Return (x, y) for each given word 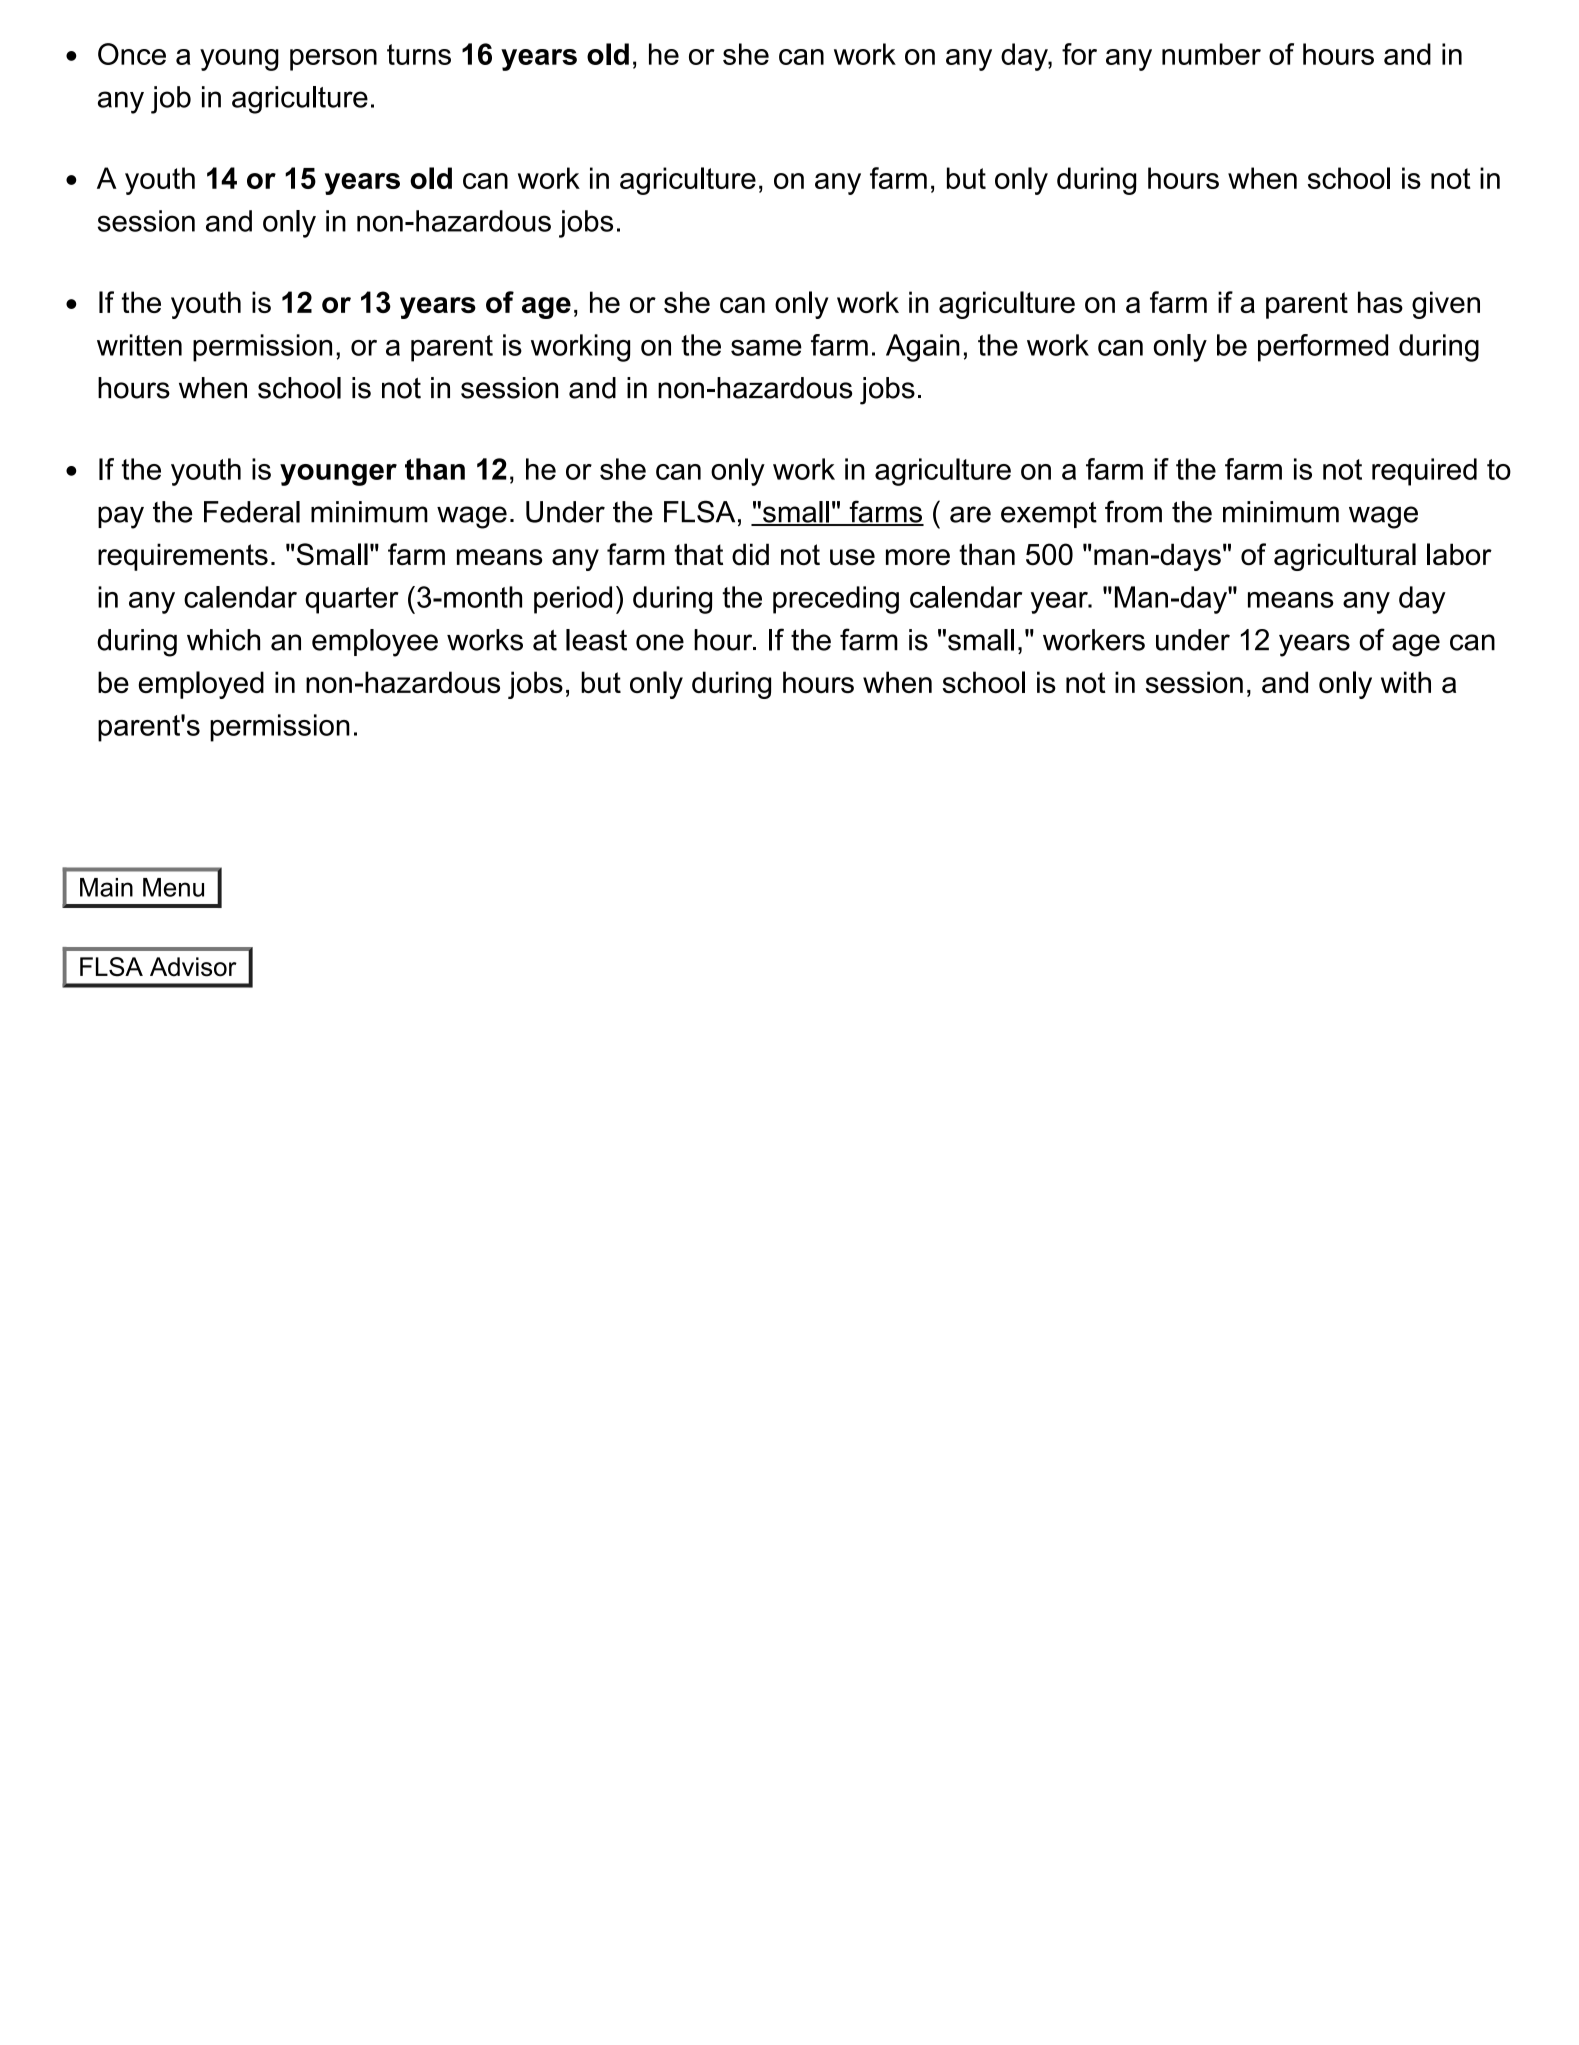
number (1211, 54)
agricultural (1345, 557)
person (333, 60)
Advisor (193, 967)
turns (419, 54)
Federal (252, 512)
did (750, 554)
